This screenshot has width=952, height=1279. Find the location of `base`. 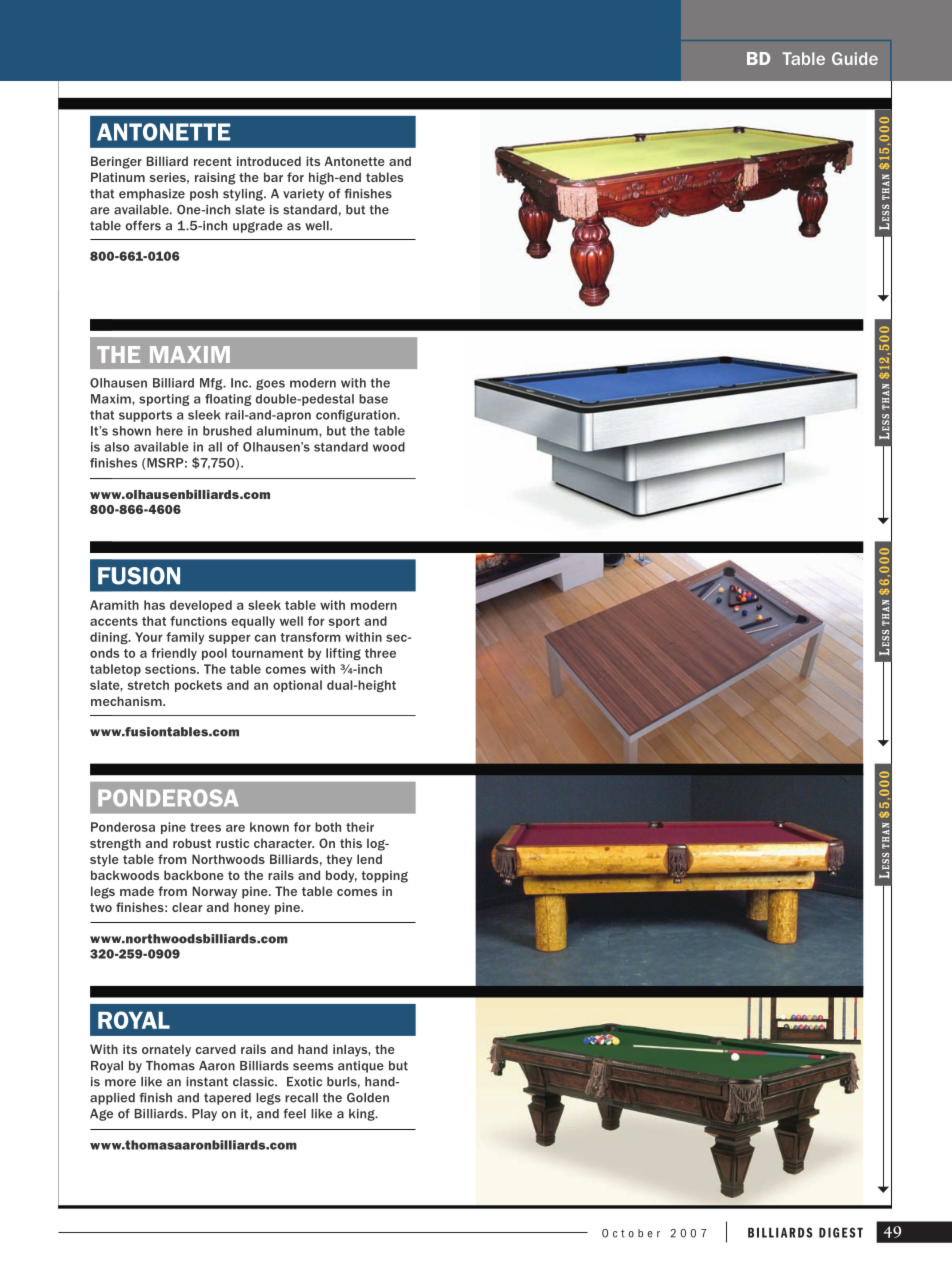

base is located at coordinates (373, 399).
